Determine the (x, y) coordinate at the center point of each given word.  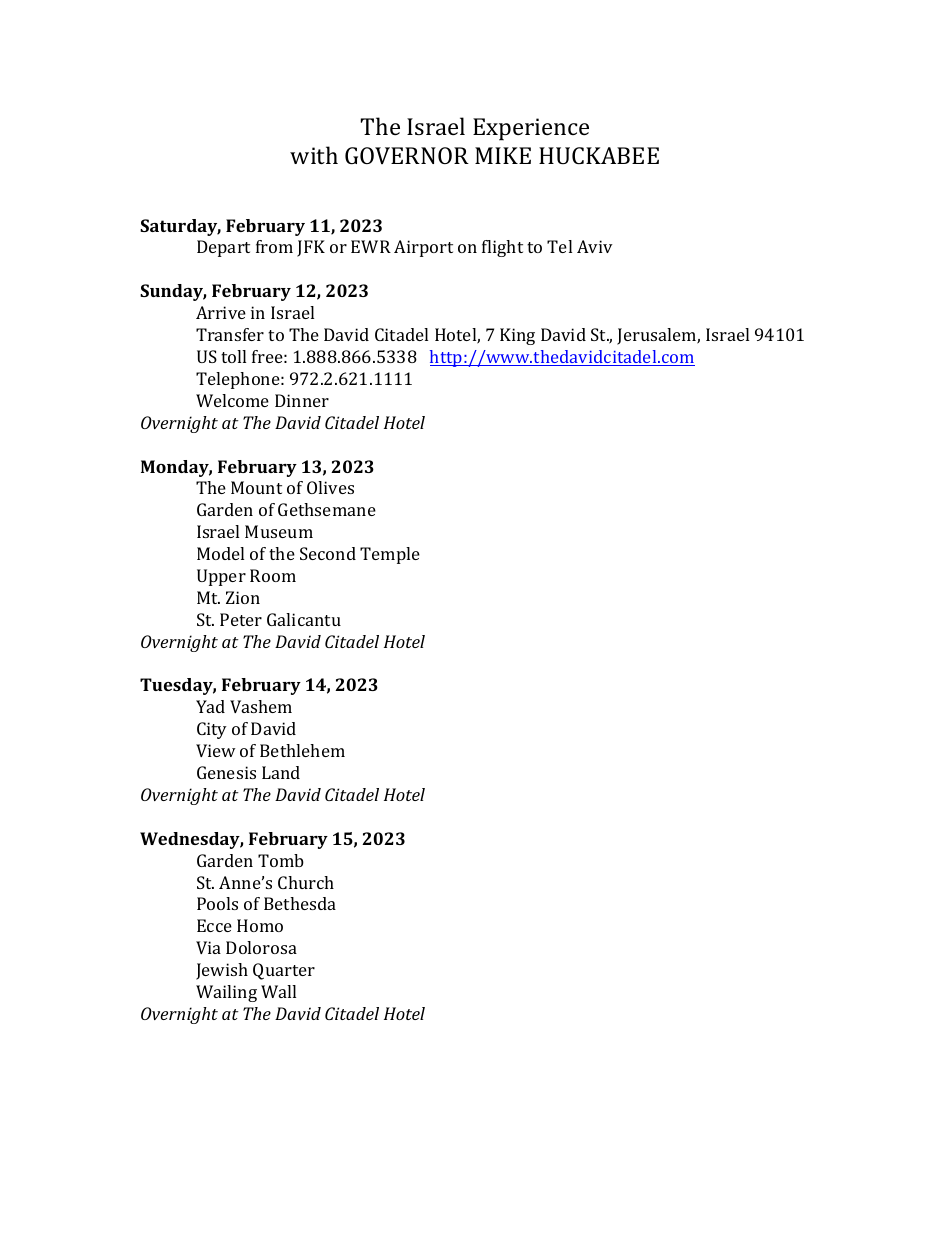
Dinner (302, 400)
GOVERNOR (407, 155)
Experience (531, 129)
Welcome (232, 400)
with (314, 155)
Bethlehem (302, 750)
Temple (390, 555)
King (517, 336)
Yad (210, 706)
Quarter (284, 971)
